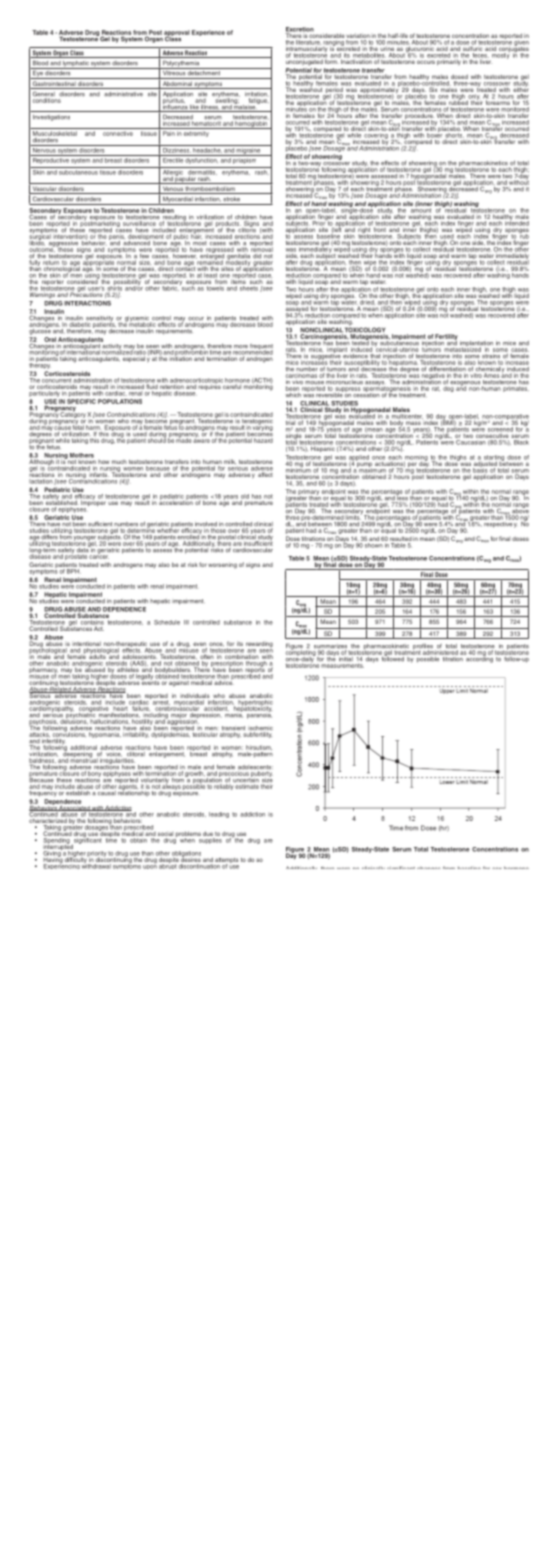 The width and height of the image is (553, 1568). What do you see at coordinates (188, 835) in the image?
I see `problems` at bounding box center [188, 835].
